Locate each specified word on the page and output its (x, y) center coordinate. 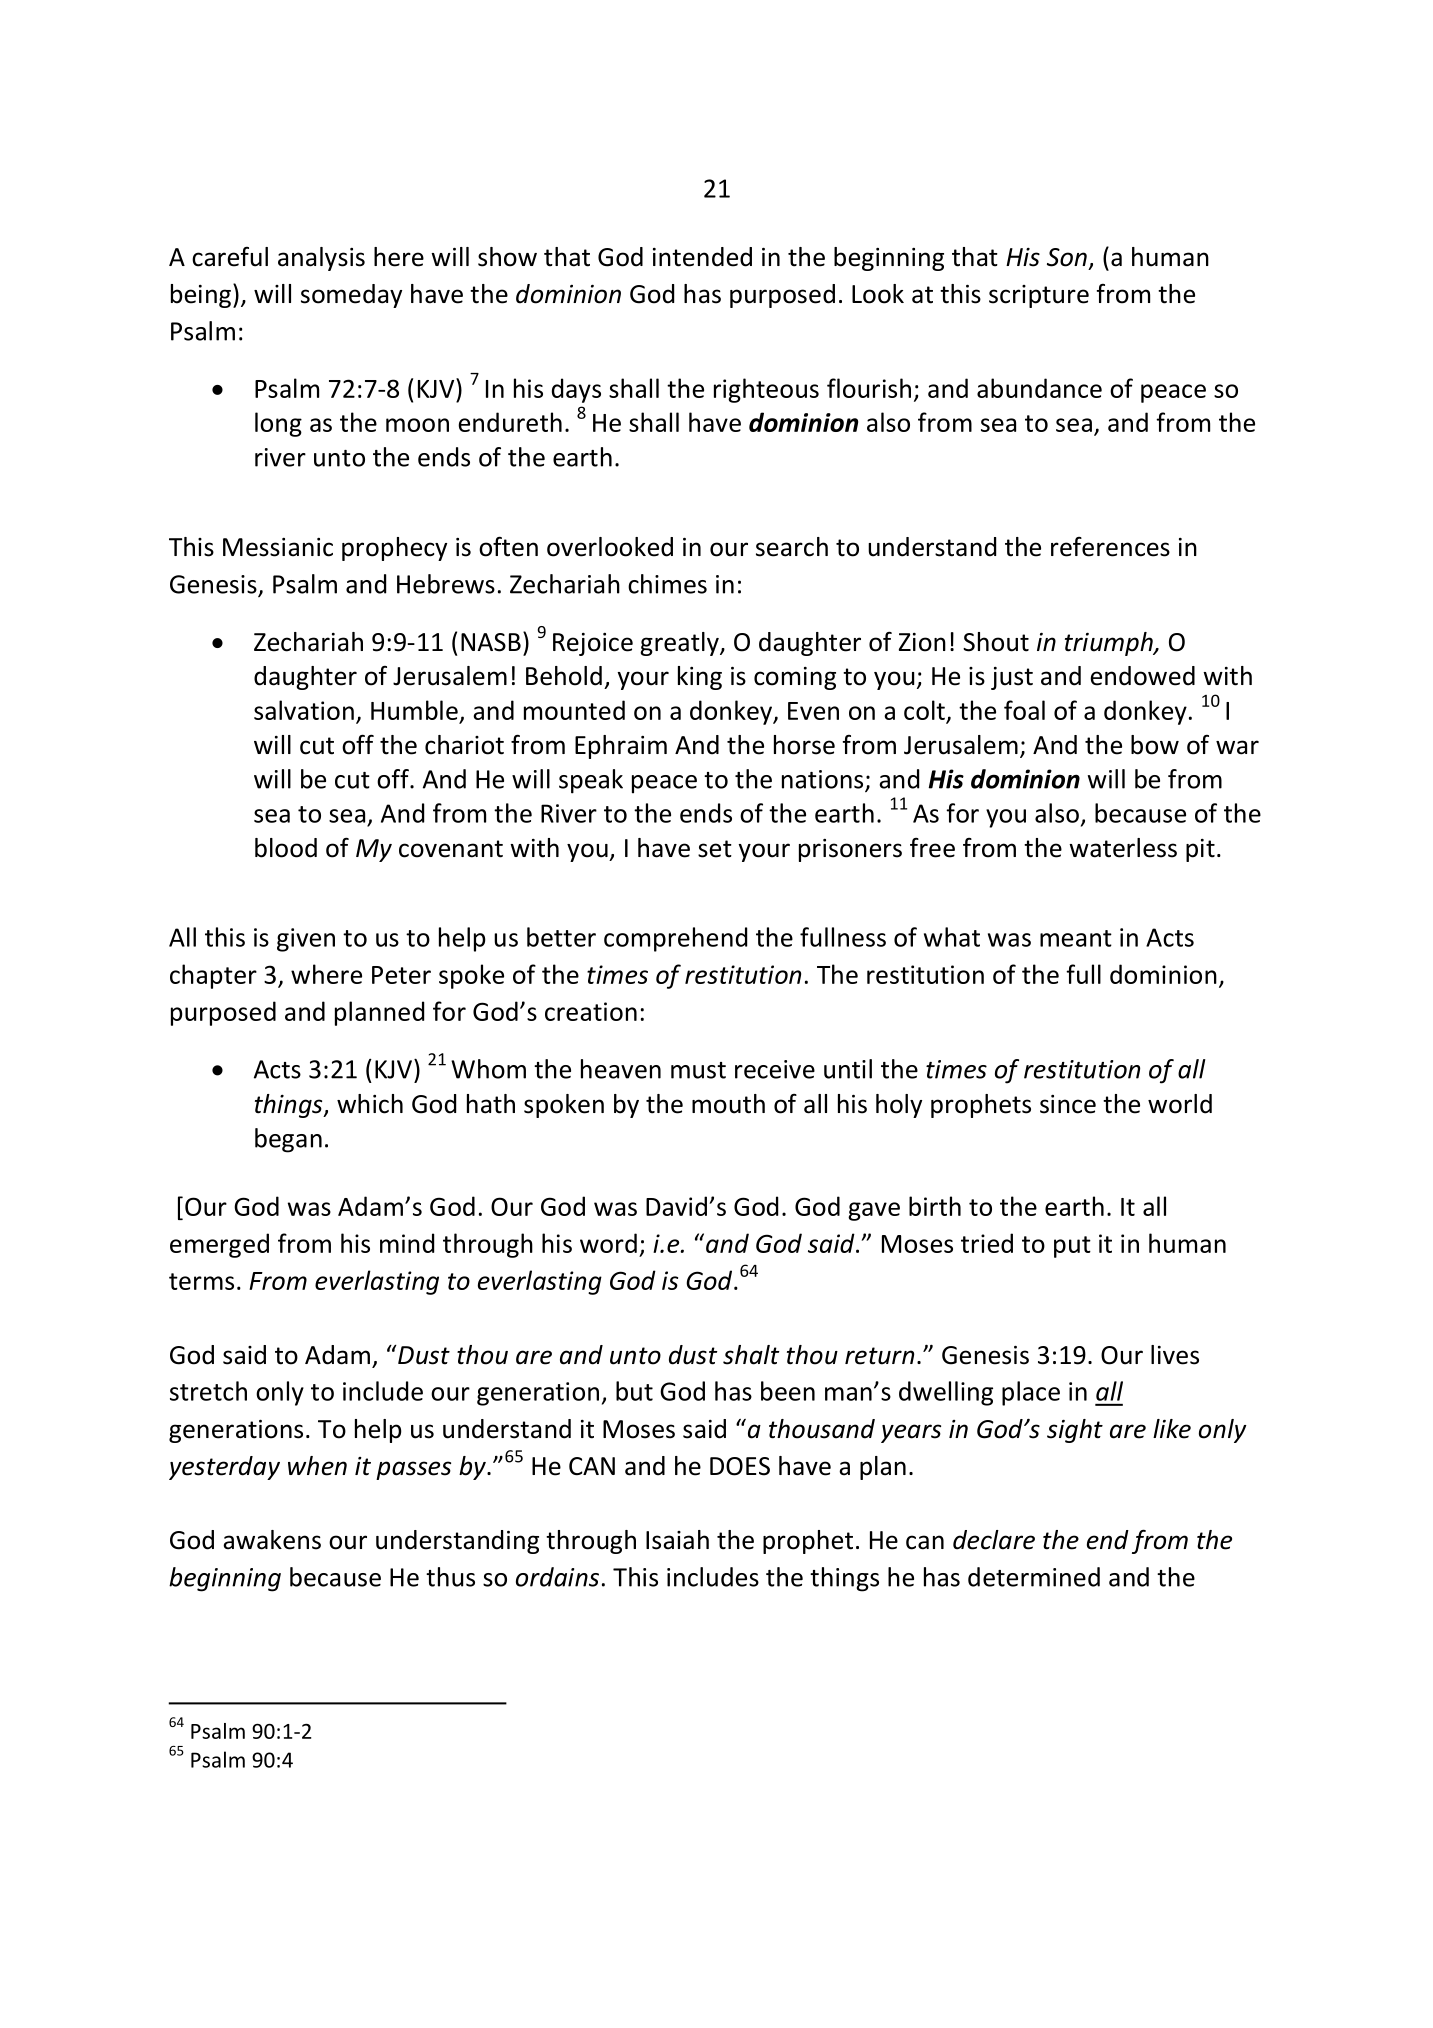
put (1072, 1247)
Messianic (278, 547)
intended (702, 257)
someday (351, 296)
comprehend (675, 939)
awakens (272, 1540)
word (608, 1243)
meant (1076, 938)
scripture (1039, 296)
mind (407, 1243)
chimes (667, 584)
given (306, 940)
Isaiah (677, 1540)
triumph (1110, 644)
